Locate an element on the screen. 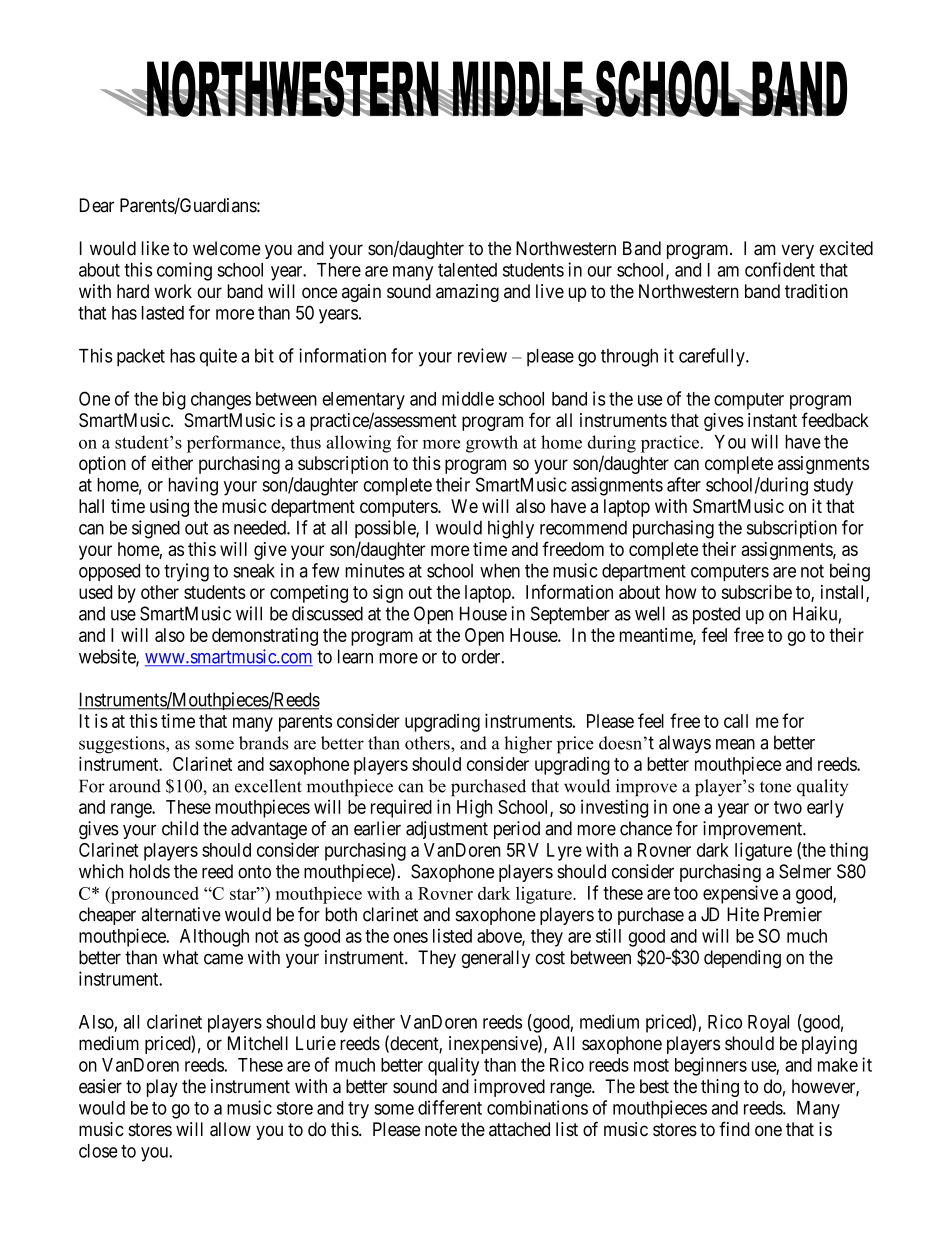 Image resolution: width=952 pixels, height=1233 pixels. like is located at coordinates (155, 248).
